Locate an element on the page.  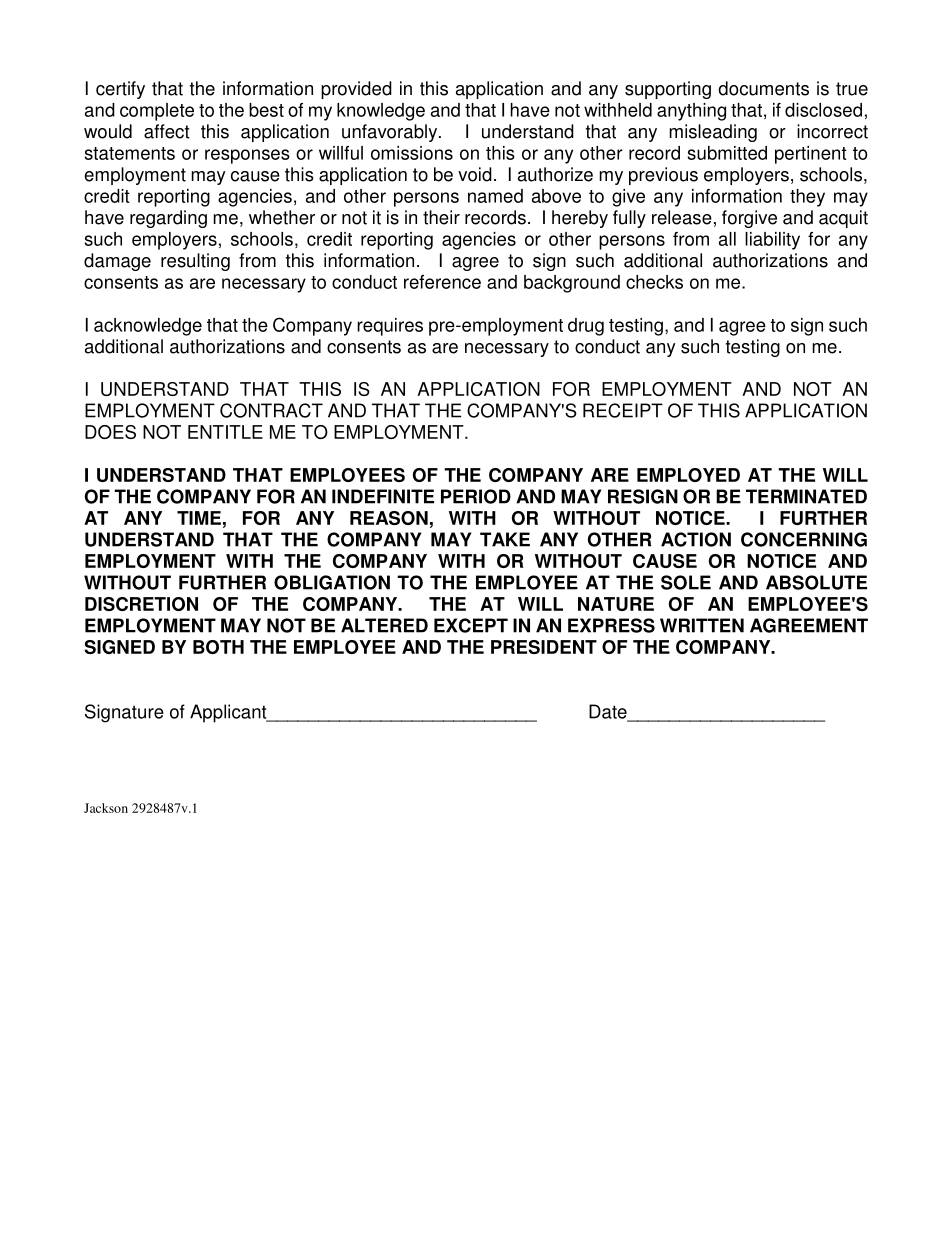
WRITTEN is located at coordinates (702, 625).
